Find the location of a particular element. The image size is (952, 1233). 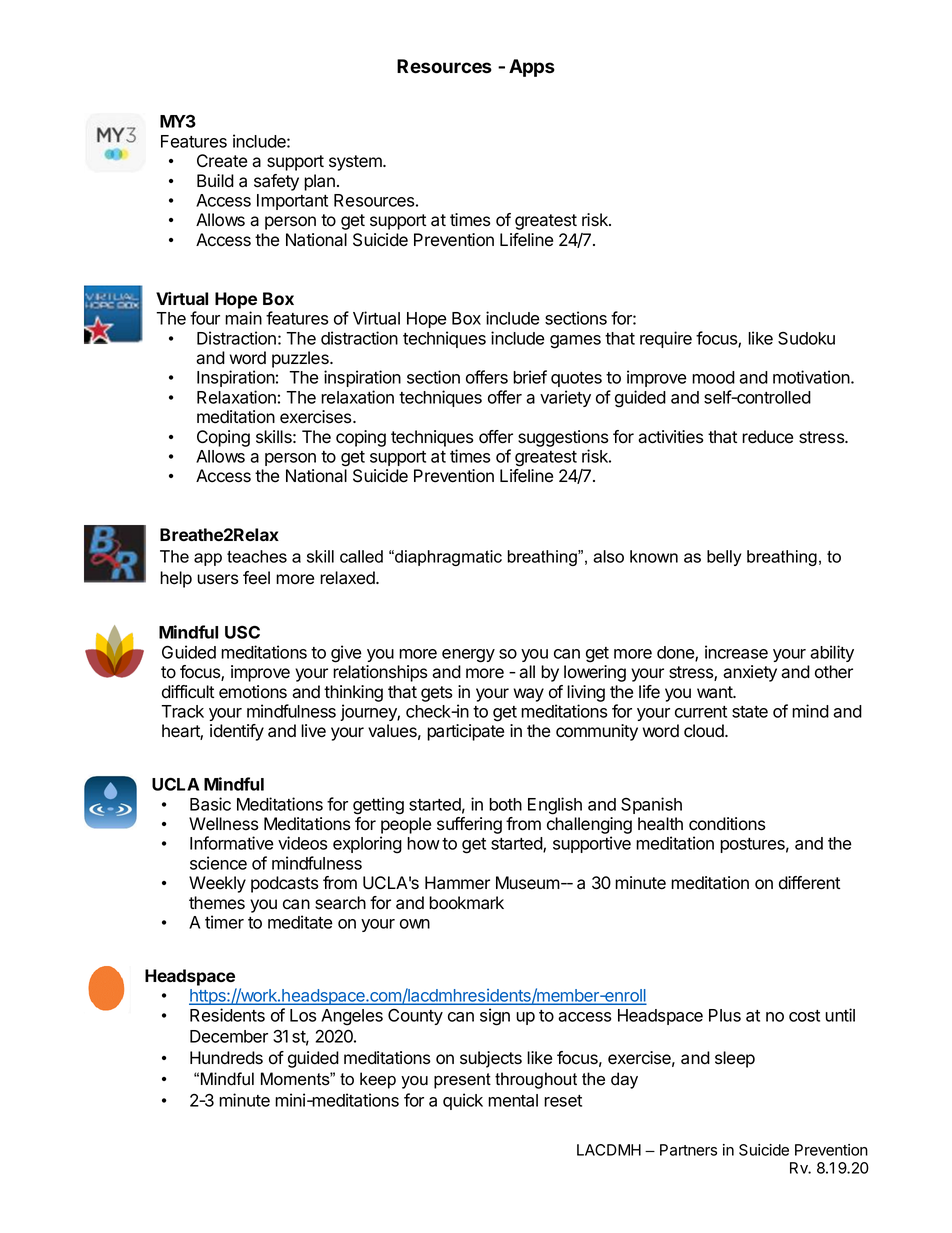

sleep is located at coordinates (735, 1059).
